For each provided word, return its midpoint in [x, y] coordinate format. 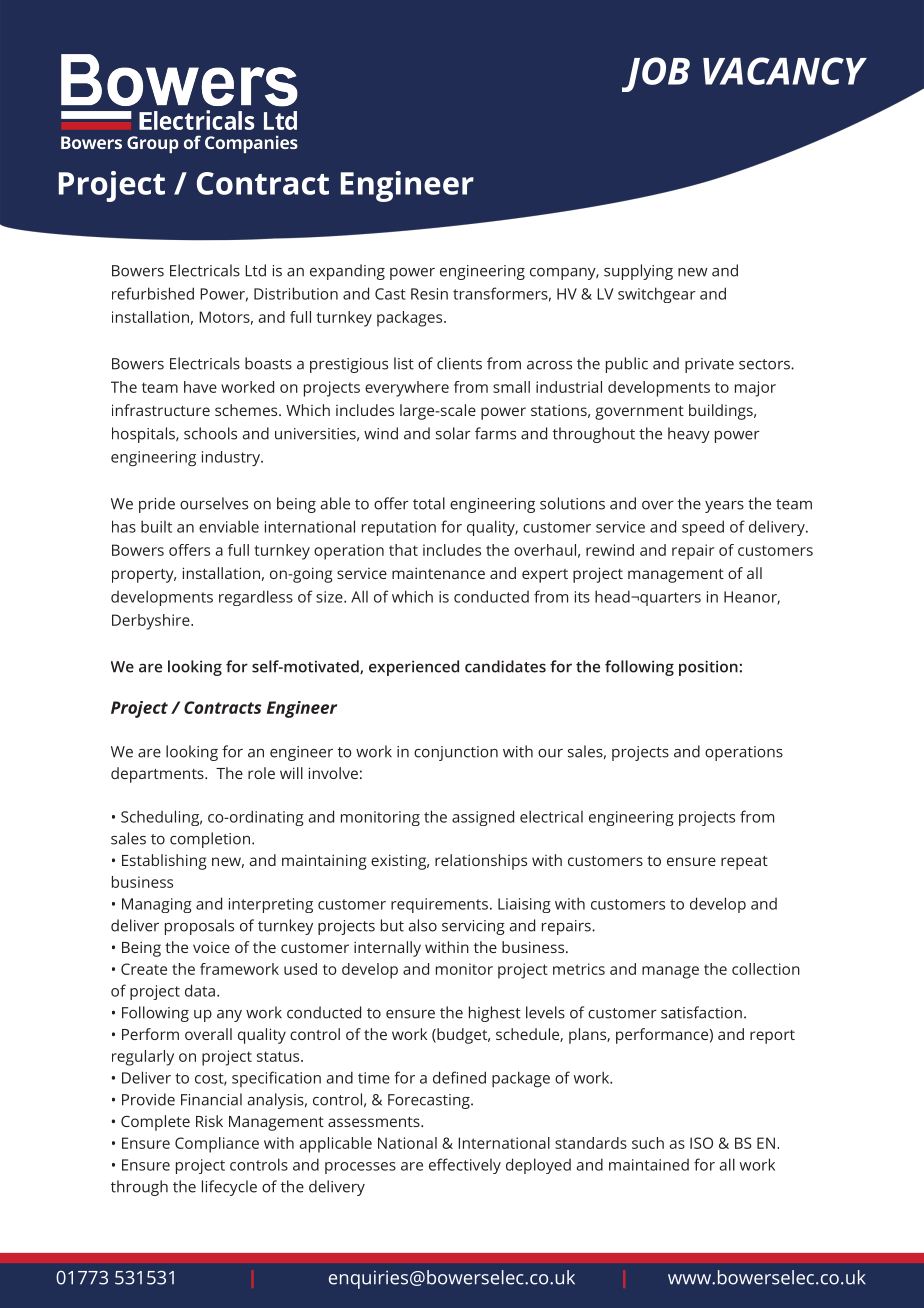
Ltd [255, 270]
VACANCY [785, 71]
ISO [701, 1143]
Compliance [217, 1145]
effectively [465, 1166]
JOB [656, 74]
